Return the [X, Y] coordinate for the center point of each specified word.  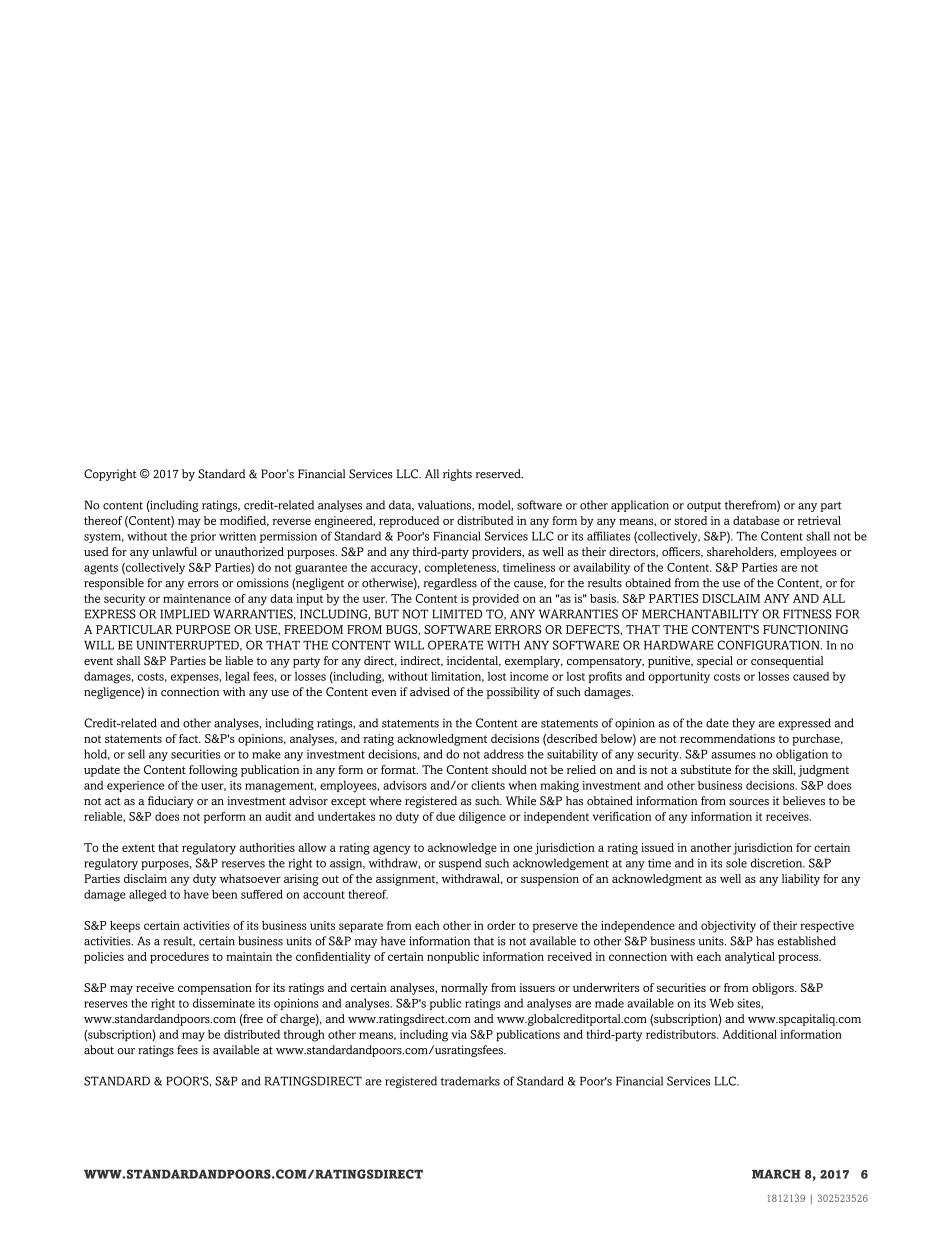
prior [203, 537]
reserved [499, 474]
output [704, 507]
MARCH [776, 1174]
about [99, 1050]
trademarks [470, 1081]
